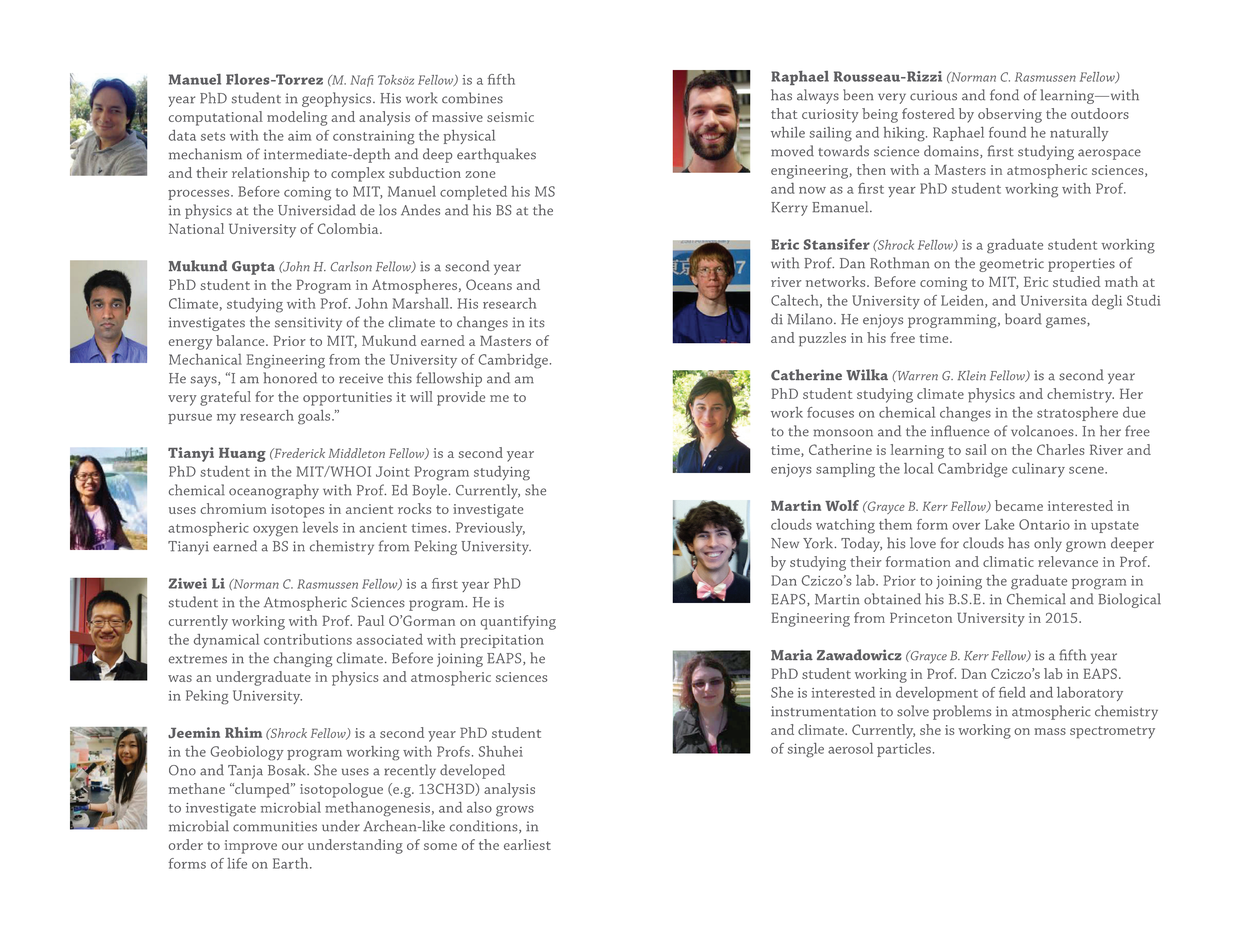 This screenshot has width=1233, height=952. What do you see at coordinates (293, 846) in the screenshot?
I see `our` at bounding box center [293, 846].
